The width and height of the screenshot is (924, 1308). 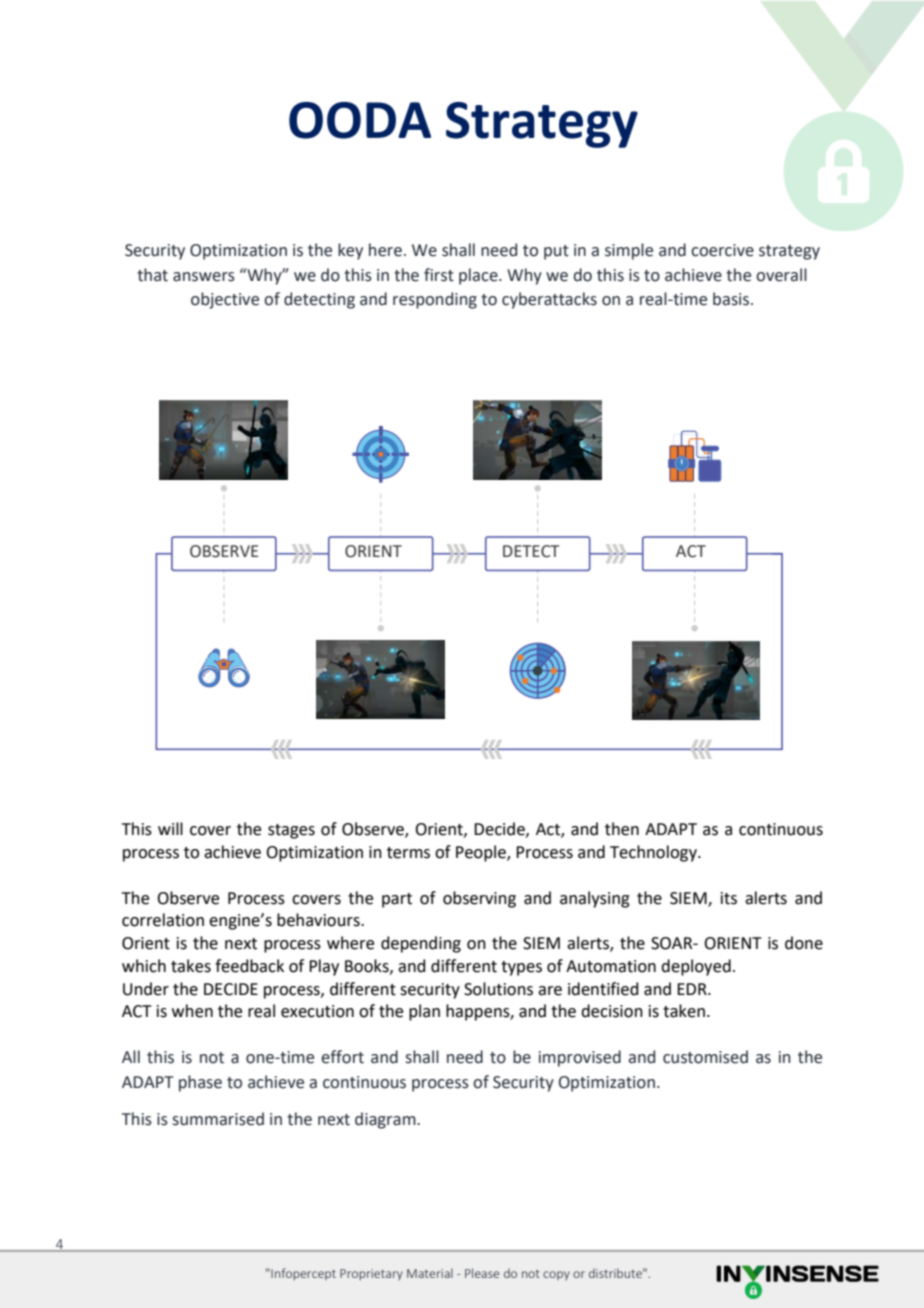 I want to click on its, so click(x=729, y=898).
